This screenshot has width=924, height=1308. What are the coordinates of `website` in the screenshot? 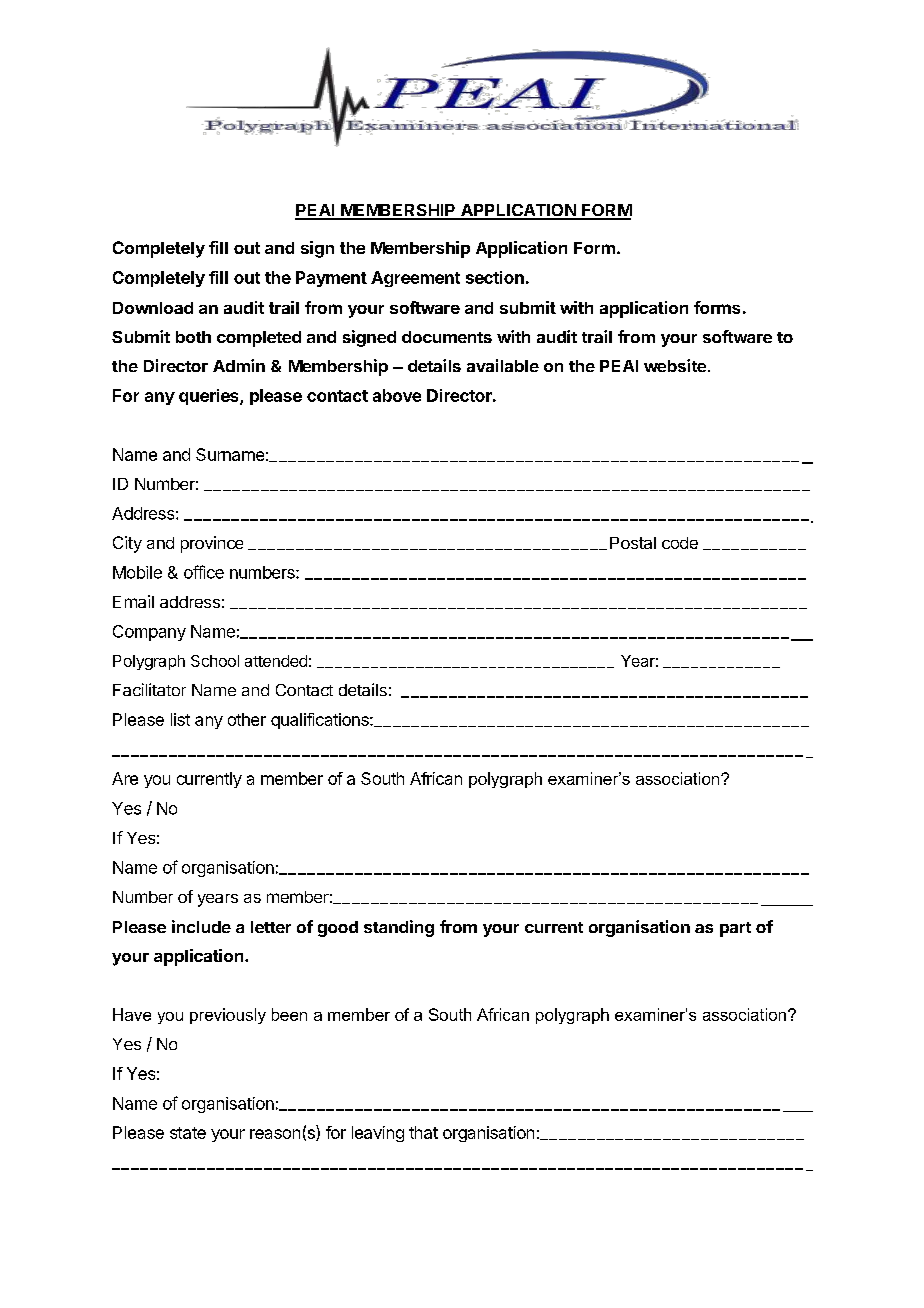 It's located at (675, 365).
